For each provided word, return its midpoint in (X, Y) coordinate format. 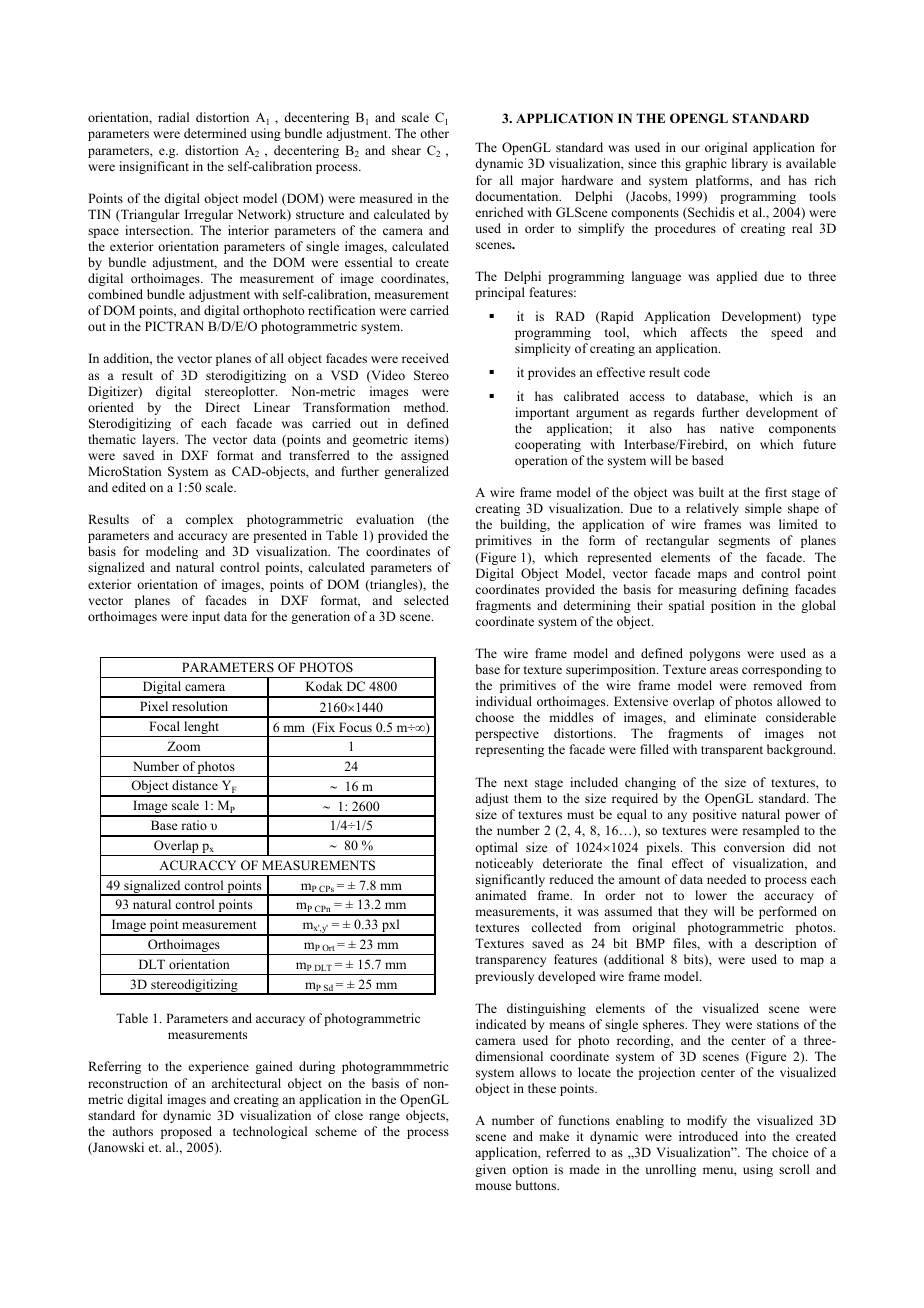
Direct (222, 407)
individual (504, 701)
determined (215, 133)
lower (711, 895)
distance (195, 785)
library (750, 164)
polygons (714, 654)
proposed (186, 1132)
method (426, 407)
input (206, 617)
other (434, 133)
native (737, 428)
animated (500, 895)
